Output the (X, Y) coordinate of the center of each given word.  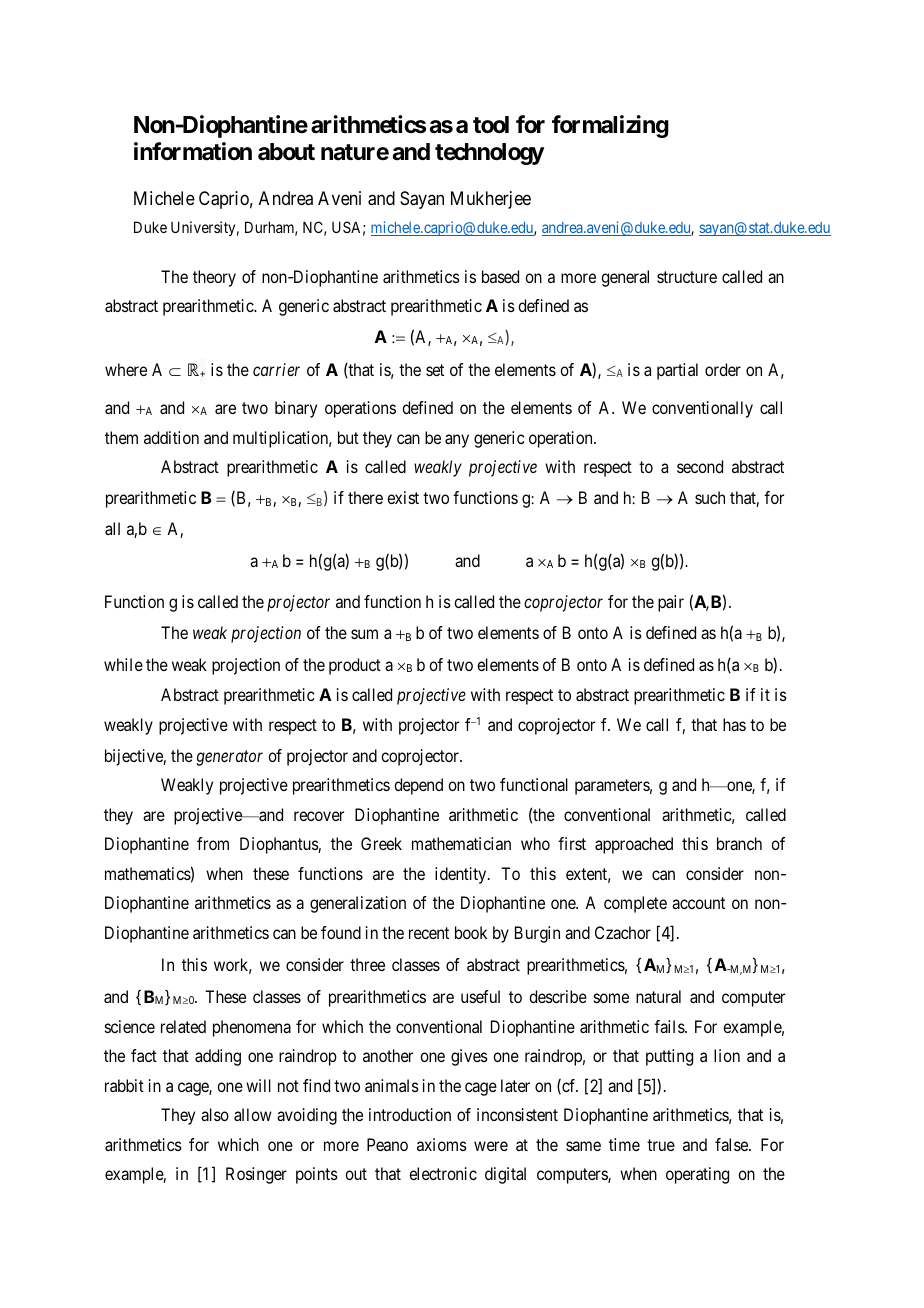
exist (403, 497)
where (126, 369)
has (734, 724)
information (193, 151)
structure (687, 277)
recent (429, 933)
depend (418, 786)
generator (229, 758)
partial (677, 371)
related (183, 1026)
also (215, 1114)
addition (171, 437)
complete (635, 904)
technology (490, 154)
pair (671, 603)
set (435, 370)
